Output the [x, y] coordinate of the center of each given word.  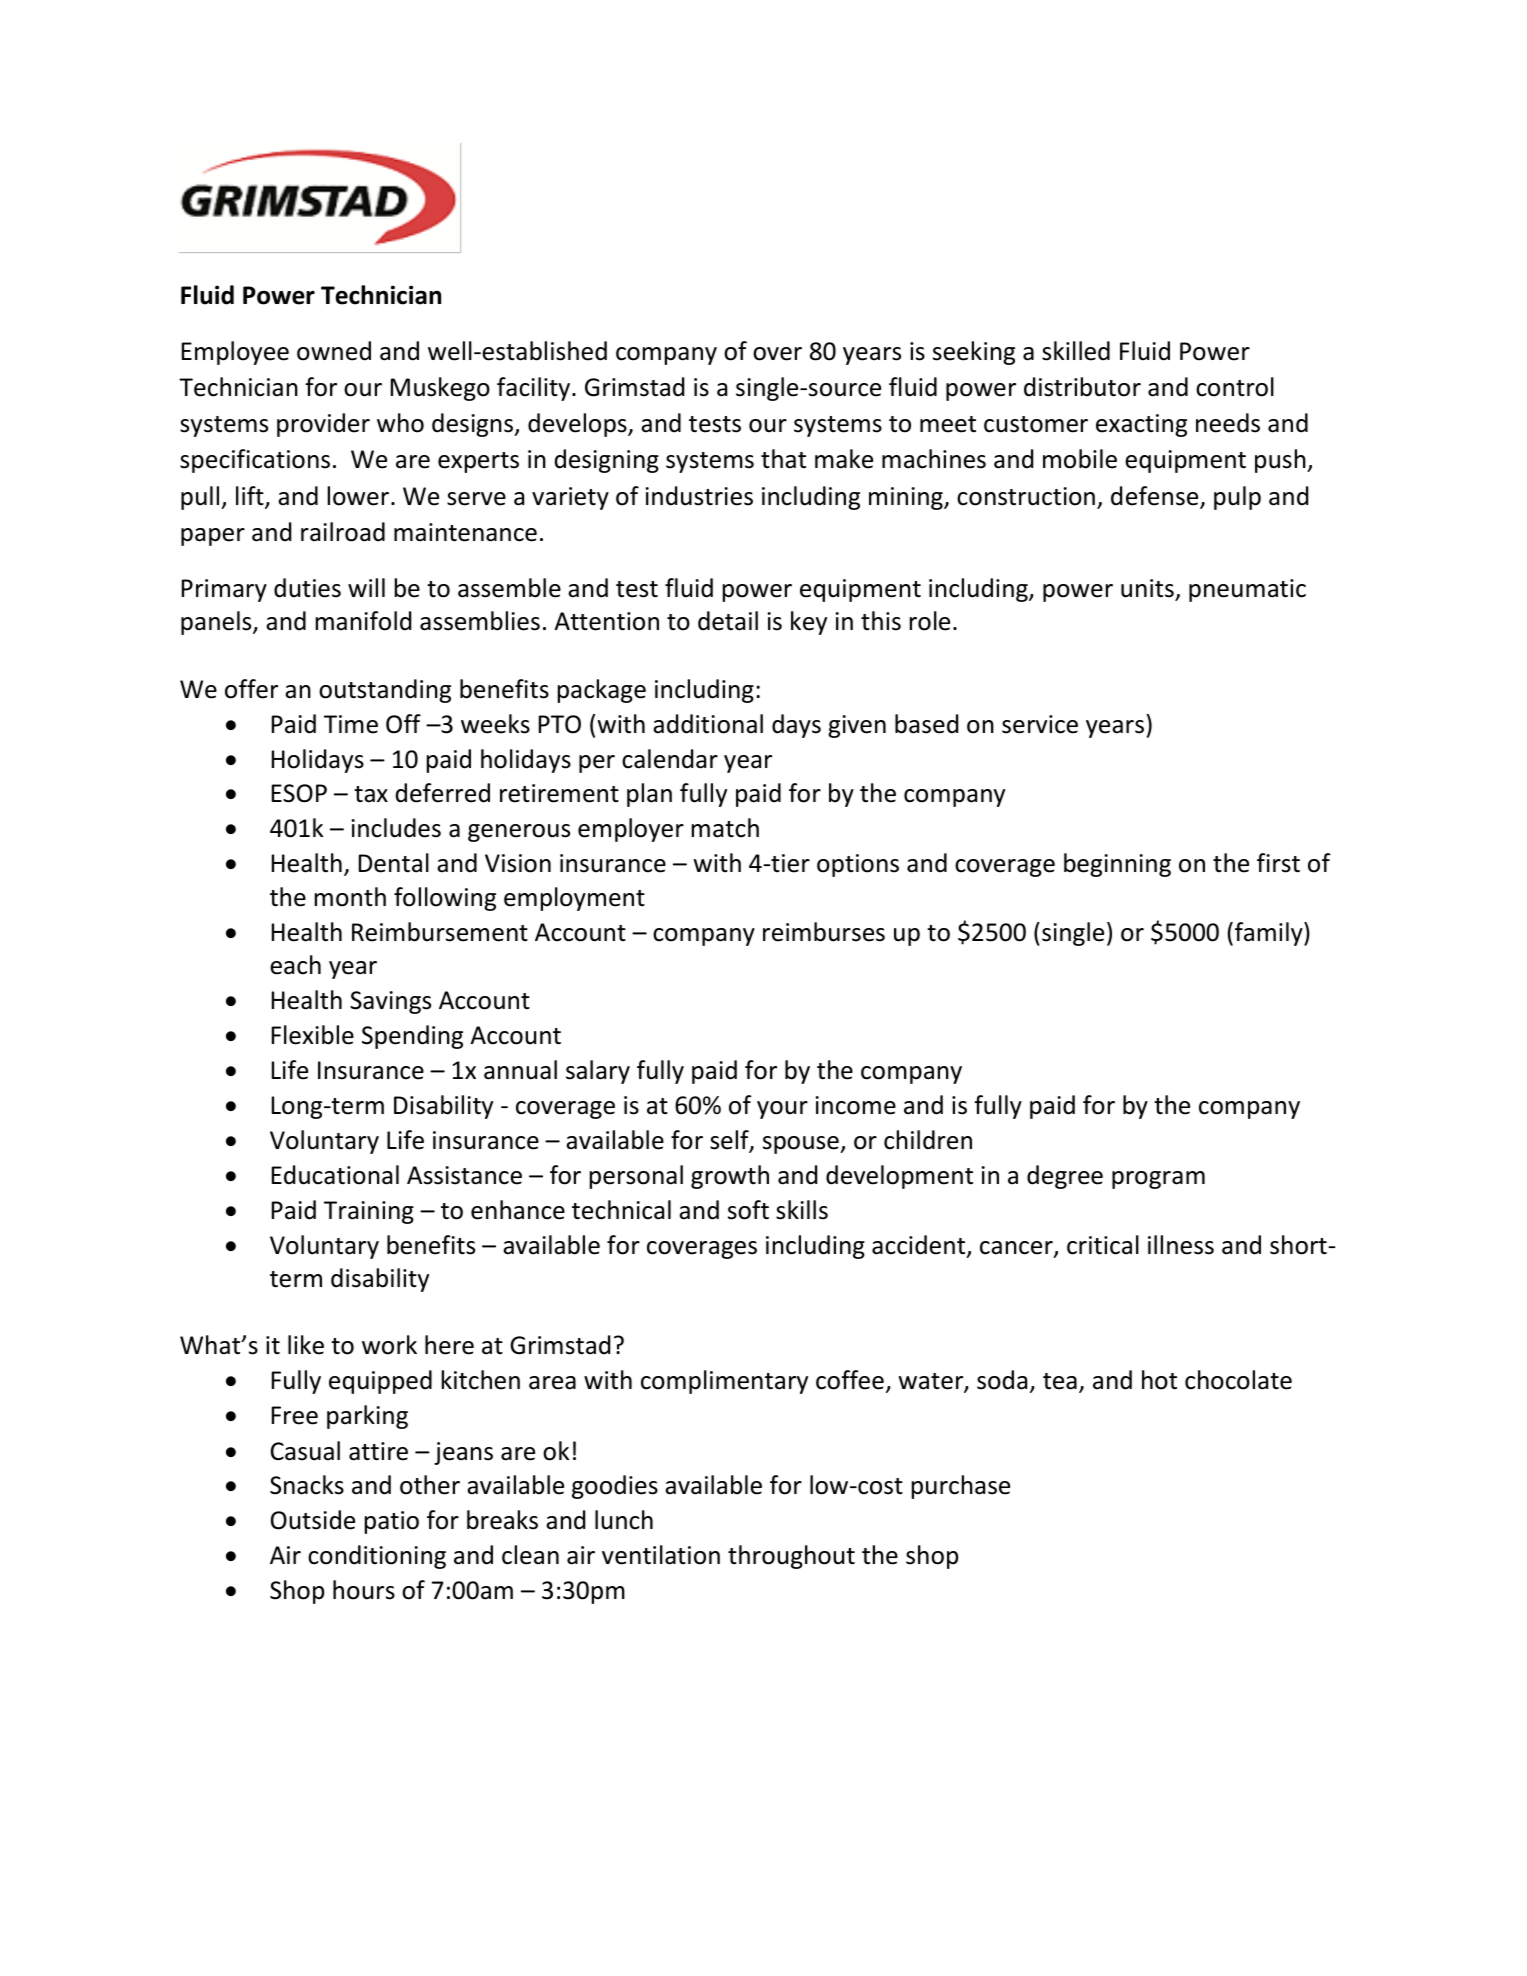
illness [1181, 1245]
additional [708, 724]
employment [574, 899]
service [1040, 724]
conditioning [377, 1557]
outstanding [385, 691]
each [295, 965]
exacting [1141, 425]
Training [369, 1212]
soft [748, 1210]
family [1270, 934]
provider [323, 425]
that [783, 459]
